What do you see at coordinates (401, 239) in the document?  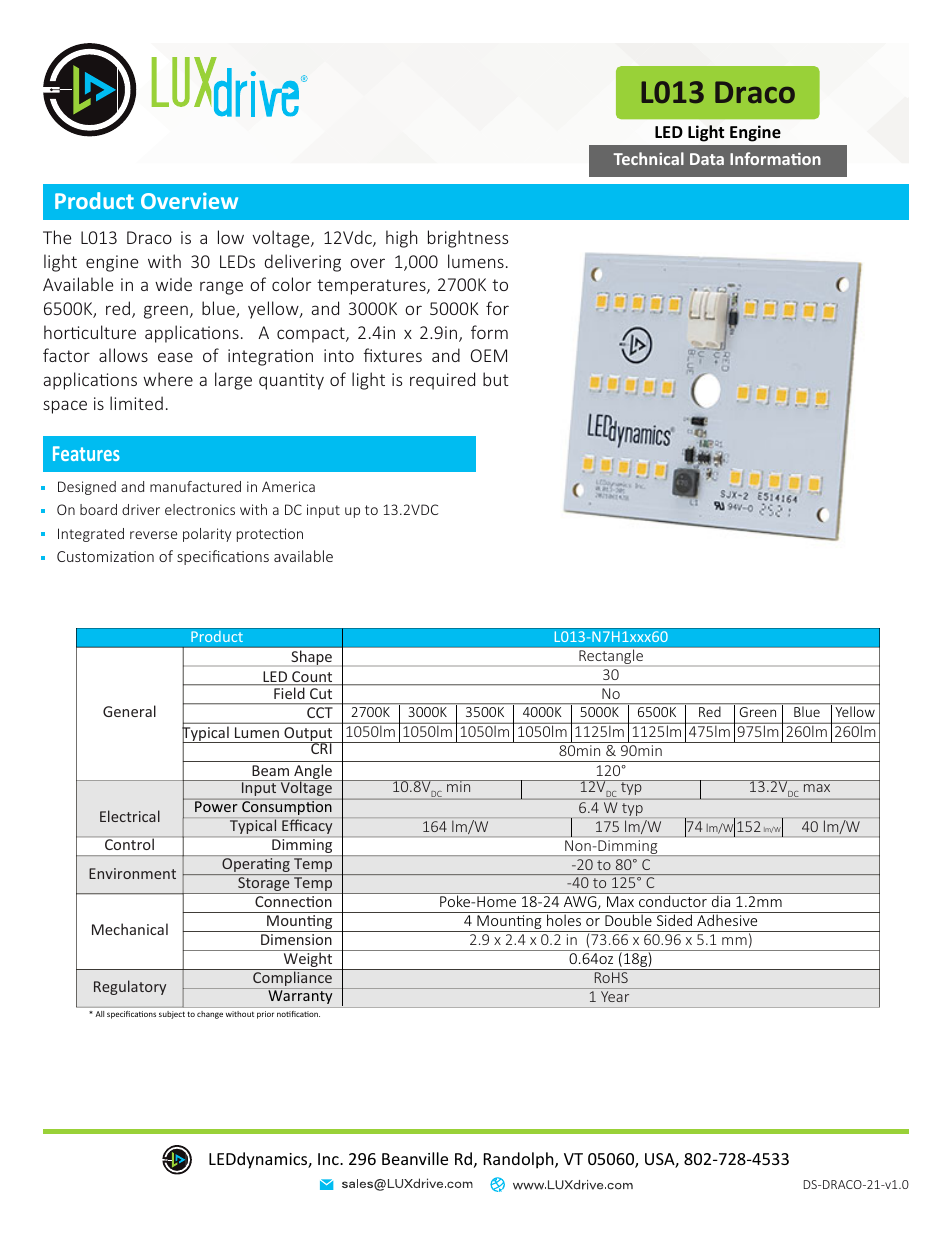 I see `high` at bounding box center [401, 239].
